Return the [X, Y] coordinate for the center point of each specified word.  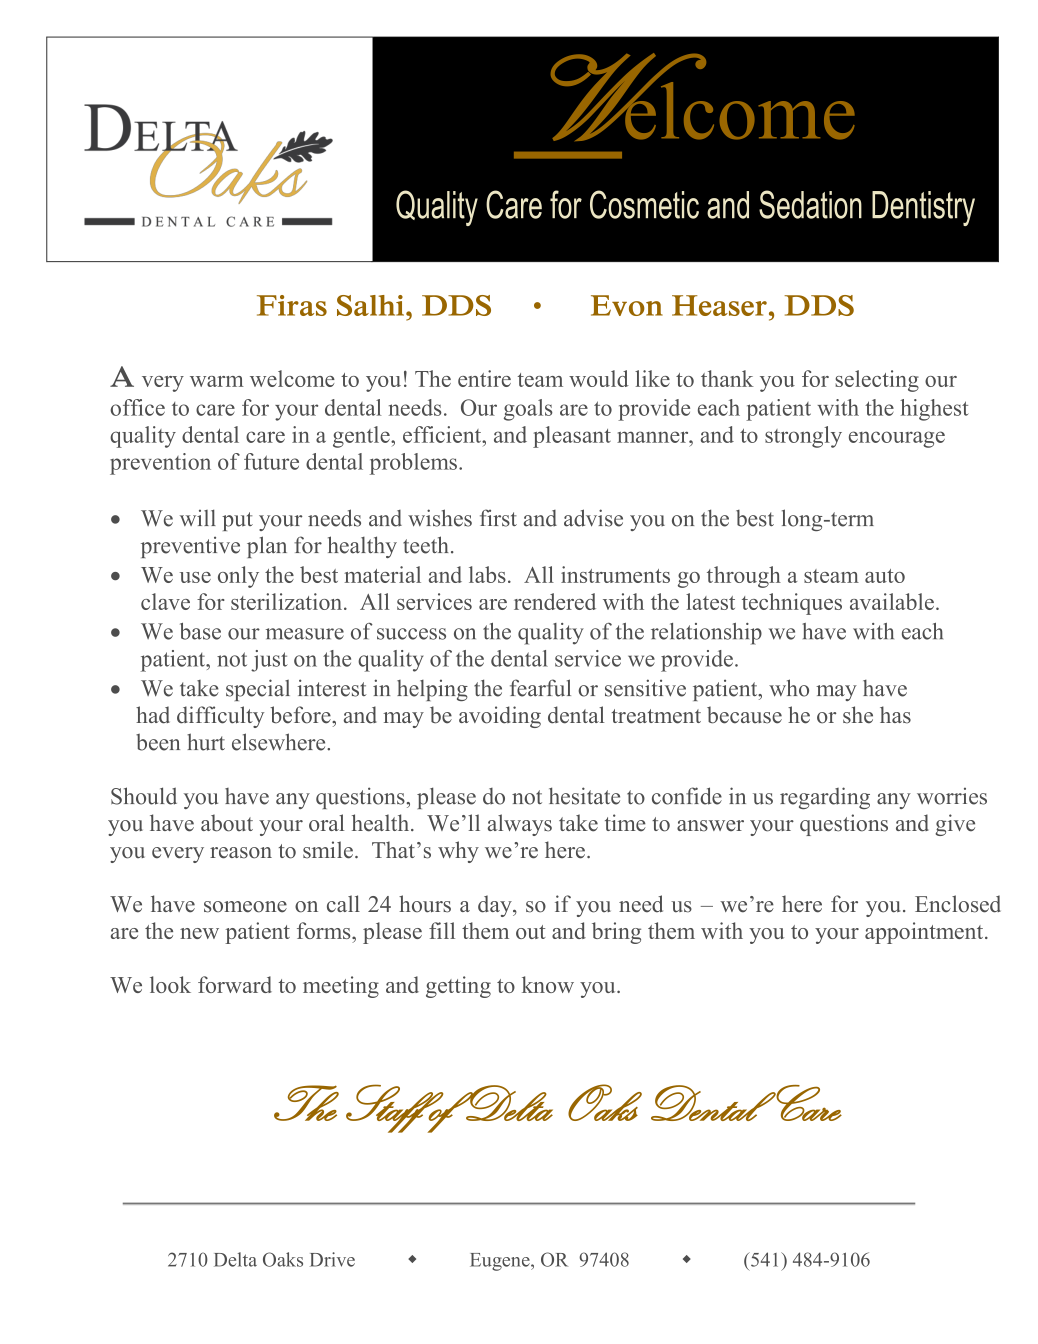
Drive [332, 1259]
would [599, 378]
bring [616, 933]
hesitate [584, 796]
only [238, 577]
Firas [292, 305]
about [227, 823]
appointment [925, 933]
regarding [825, 798]
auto [885, 576]
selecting [877, 381]
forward [235, 984]
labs [487, 574]
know [548, 984]
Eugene [501, 1262]
